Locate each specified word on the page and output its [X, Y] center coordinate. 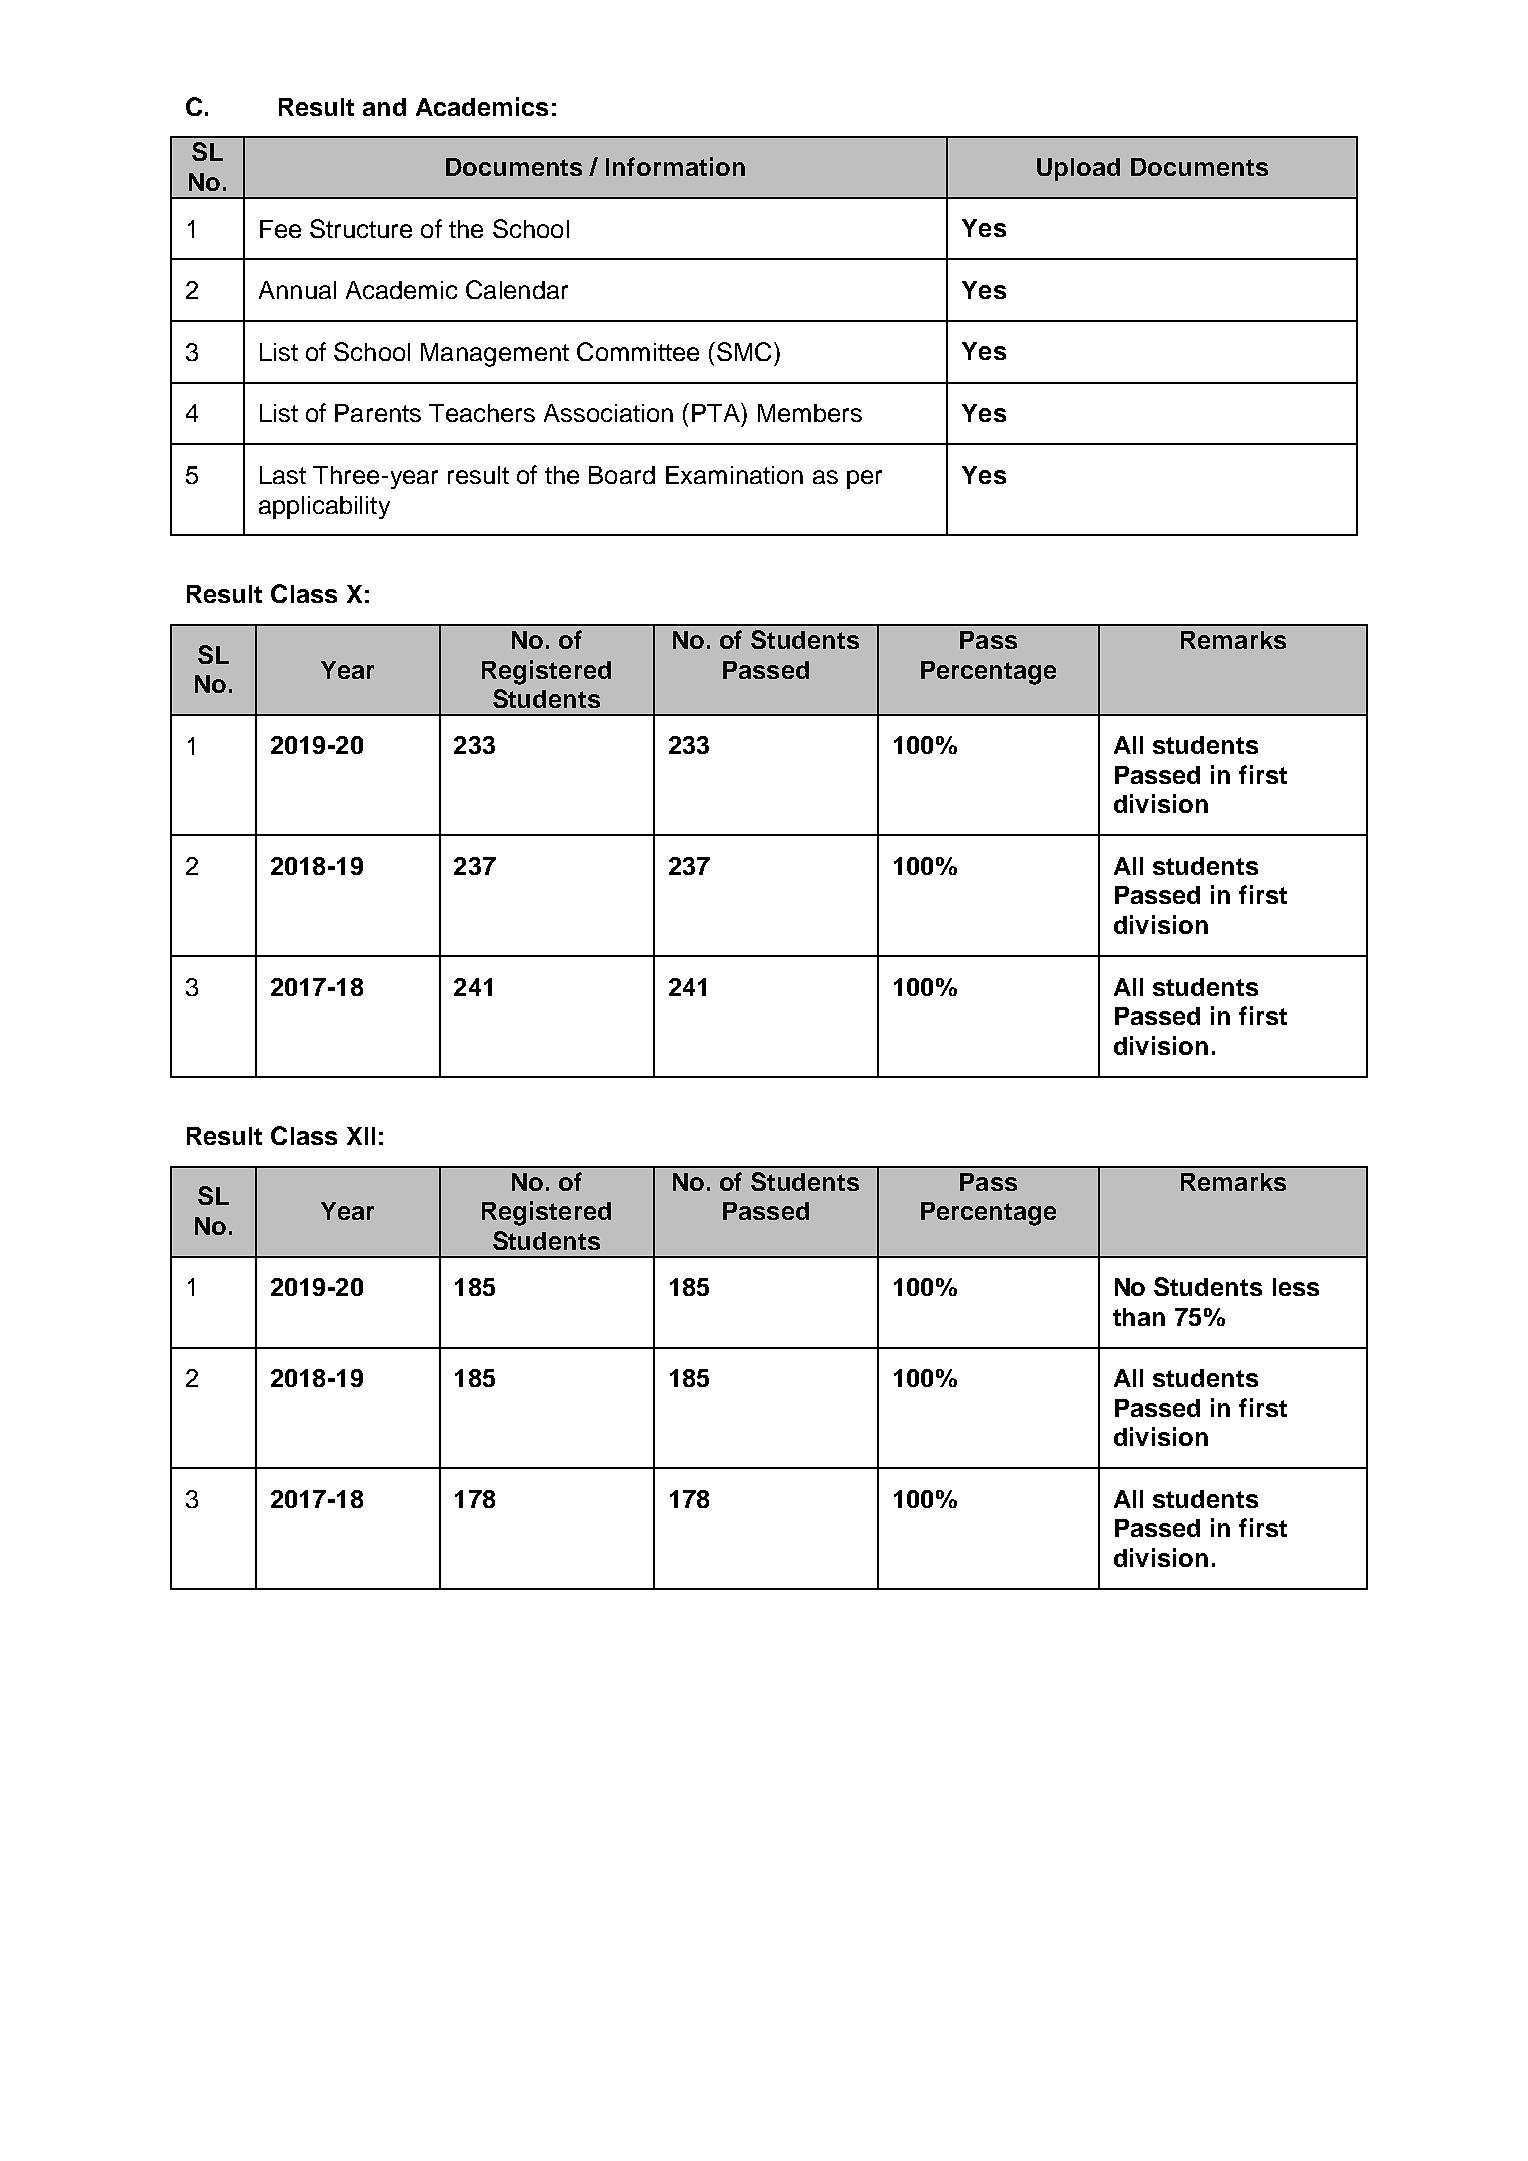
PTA [717, 412]
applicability [324, 507]
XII [361, 1136]
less [1296, 1287]
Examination [734, 475]
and [384, 107]
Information [675, 166]
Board [622, 475]
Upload [1078, 169]
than [1139, 1317]
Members [810, 413]
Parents [378, 413]
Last [283, 475]
